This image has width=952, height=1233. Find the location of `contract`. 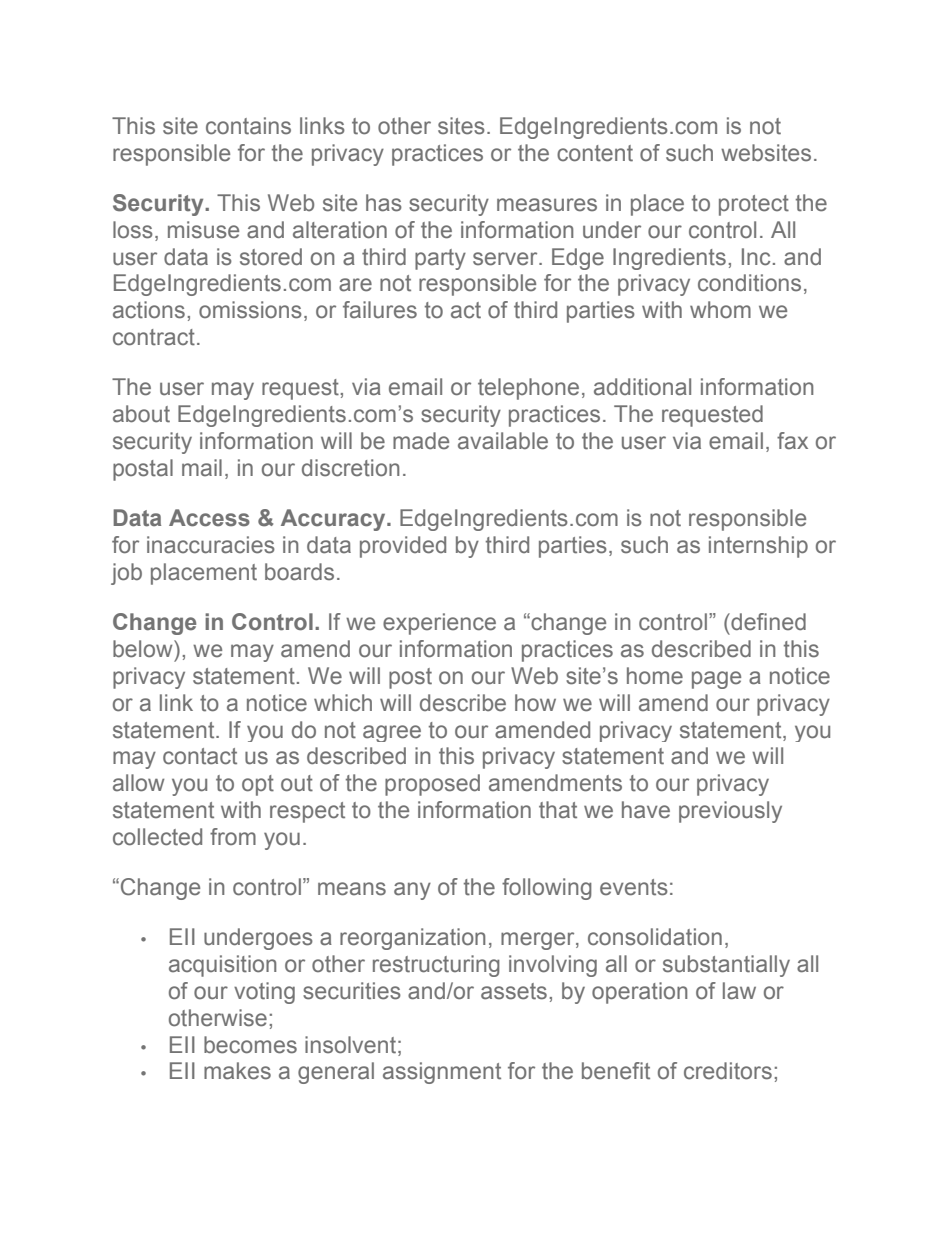

contract is located at coordinates (154, 337).
